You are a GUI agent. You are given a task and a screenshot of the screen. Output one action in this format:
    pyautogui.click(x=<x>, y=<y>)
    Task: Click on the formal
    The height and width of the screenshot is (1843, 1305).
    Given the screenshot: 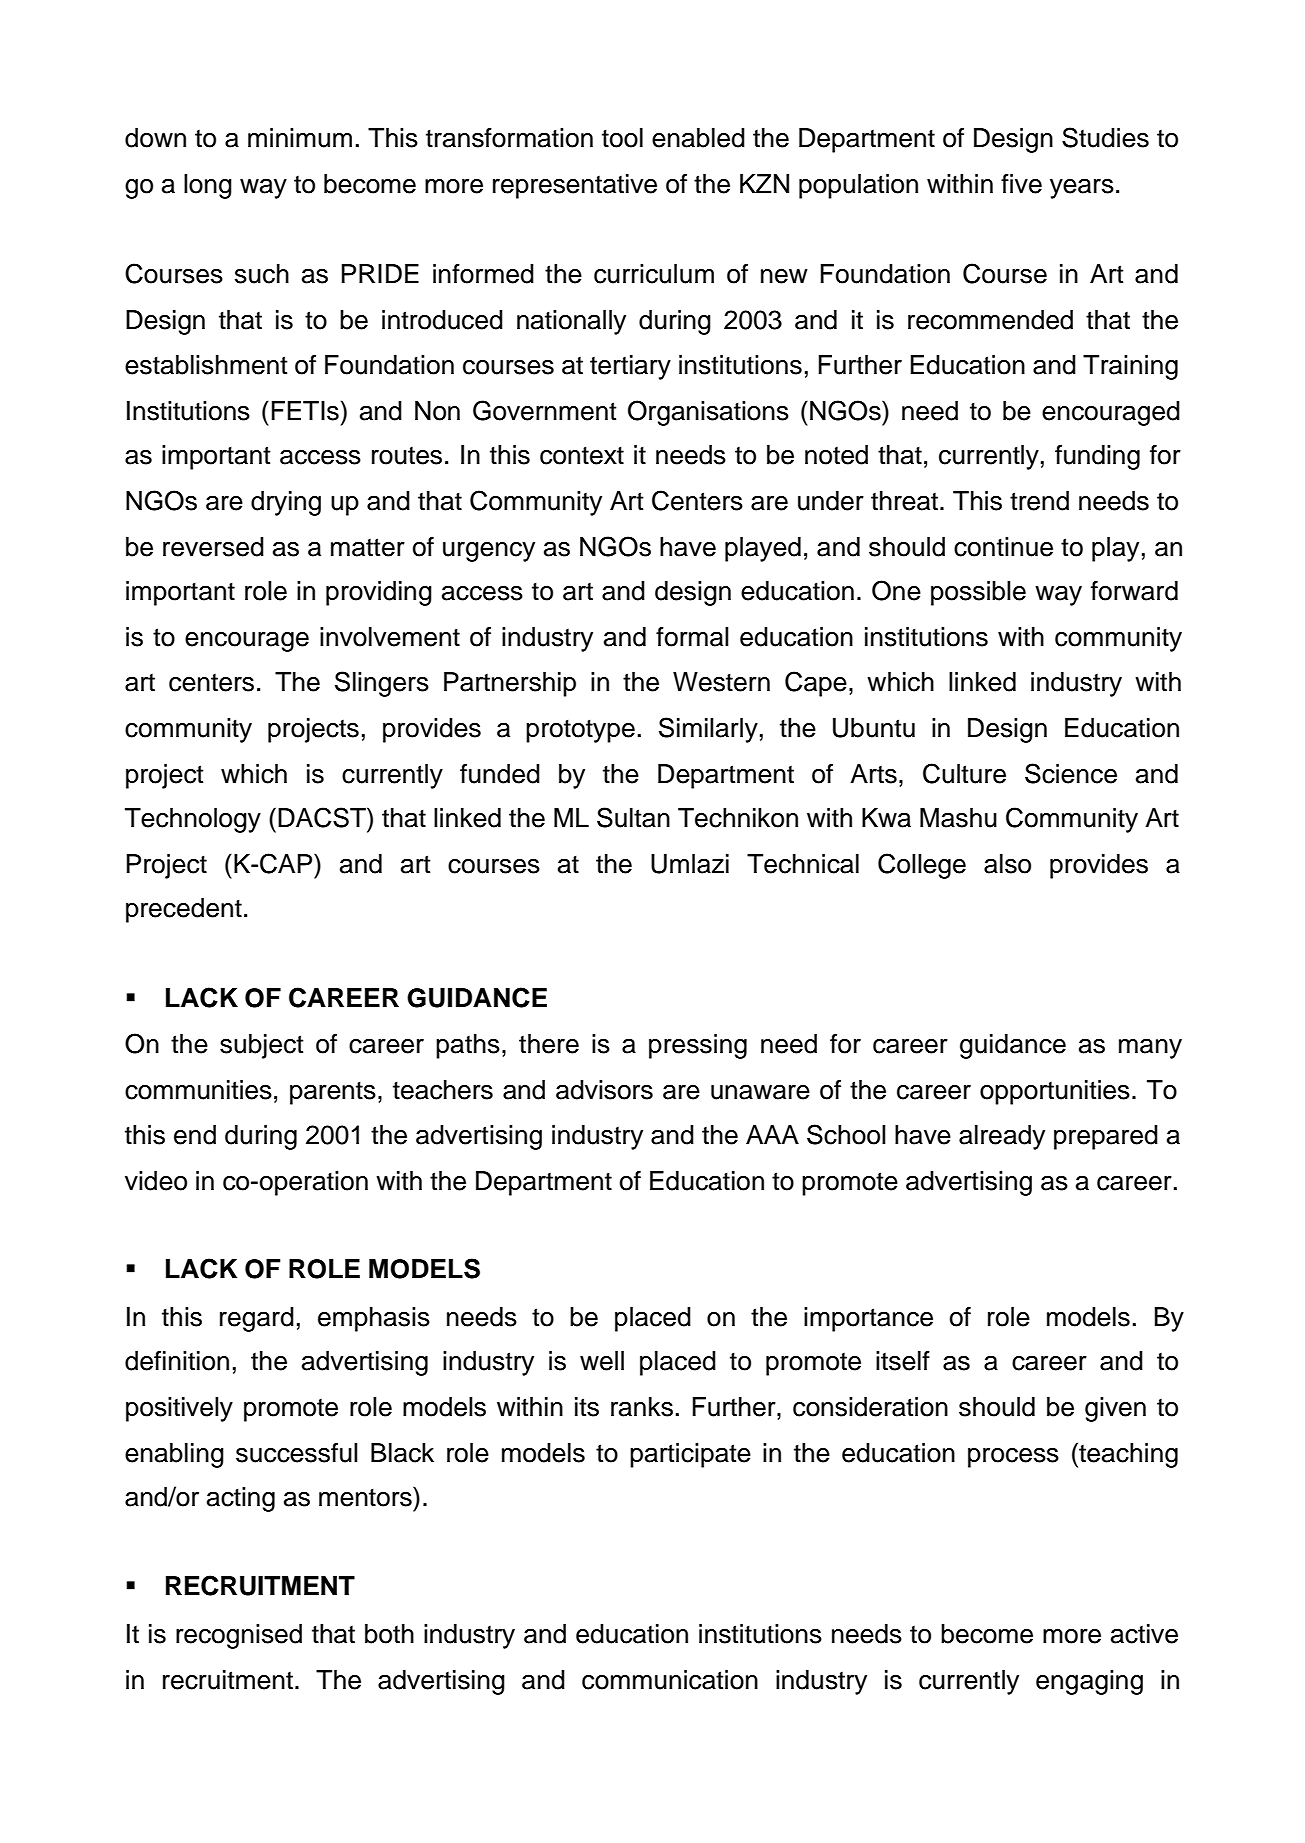 What is the action you would take?
    pyautogui.click(x=692, y=637)
